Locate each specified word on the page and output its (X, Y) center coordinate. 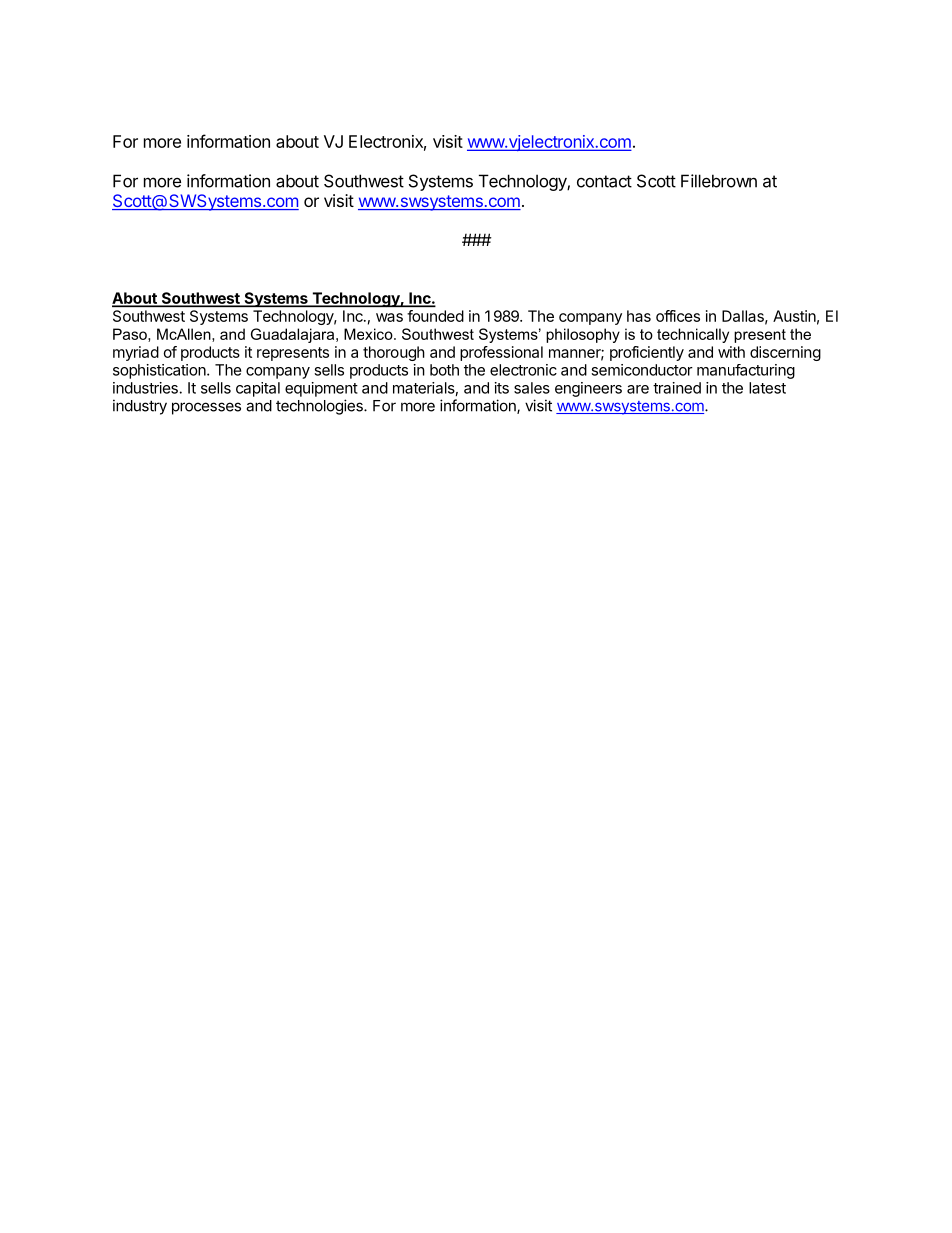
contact (604, 181)
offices (678, 316)
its (502, 388)
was (389, 317)
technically (693, 335)
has (639, 316)
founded (435, 316)
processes (206, 408)
